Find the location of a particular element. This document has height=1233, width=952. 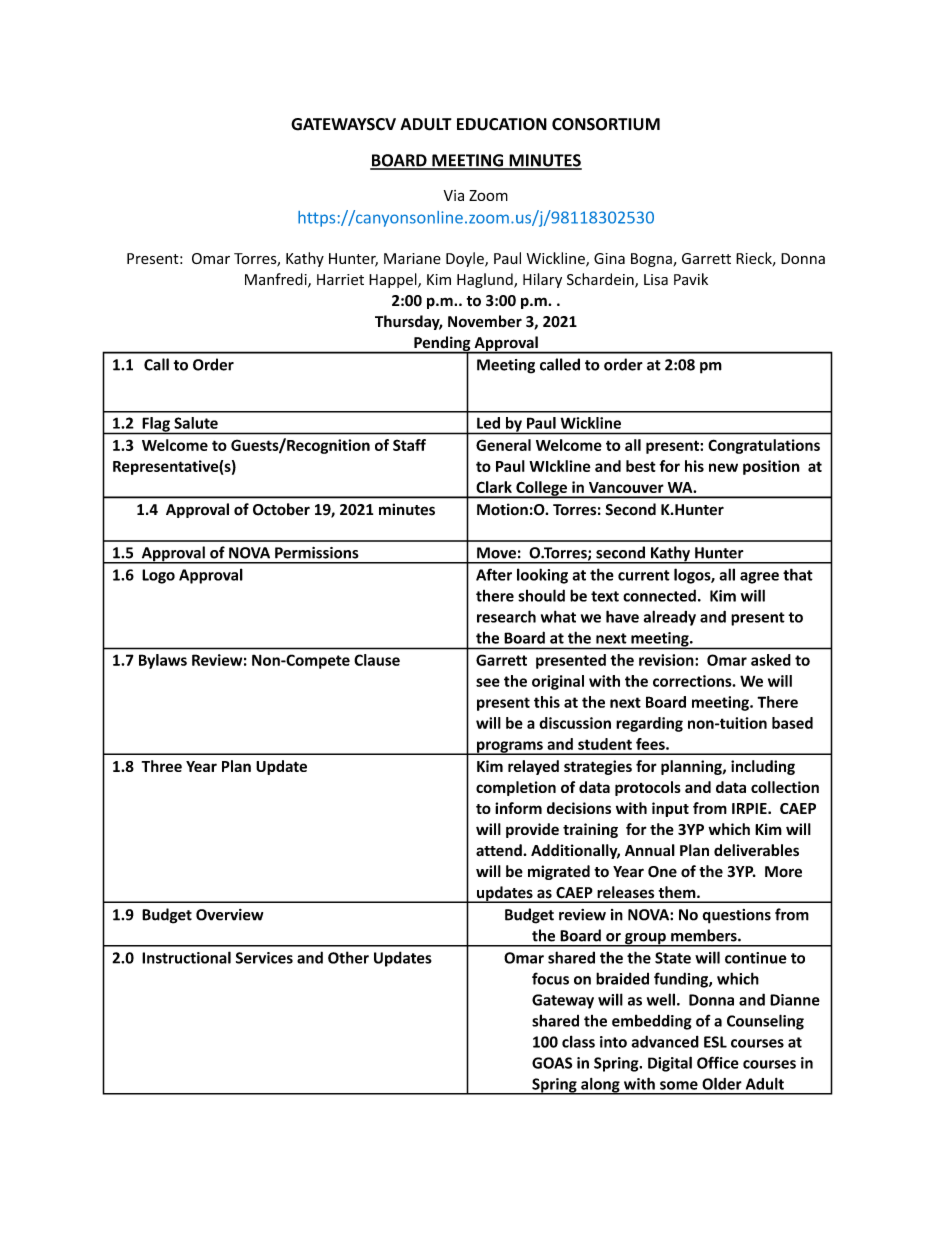

Harriet is located at coordinates (340, 279).
